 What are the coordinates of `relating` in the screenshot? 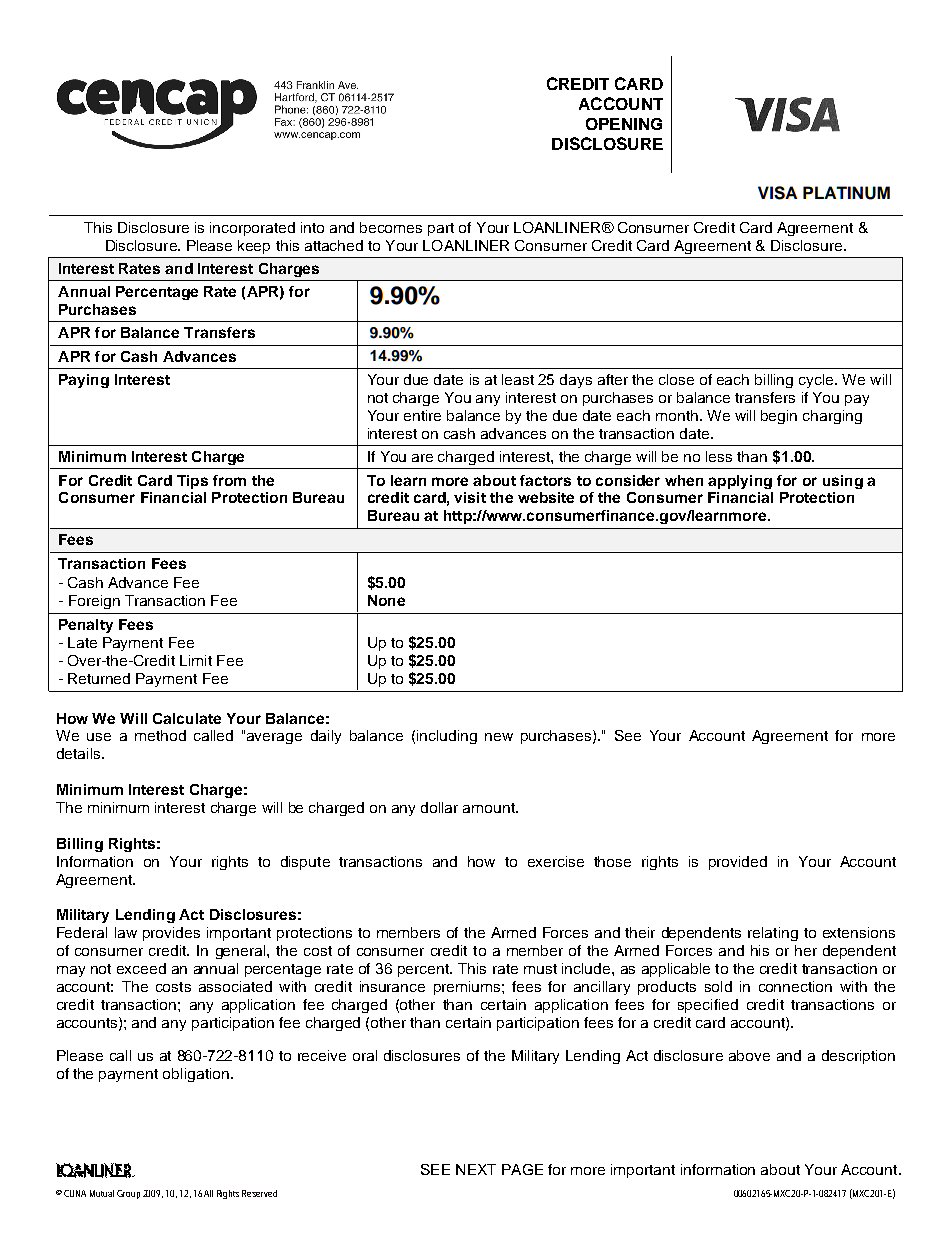 It's located at (773, 934).
